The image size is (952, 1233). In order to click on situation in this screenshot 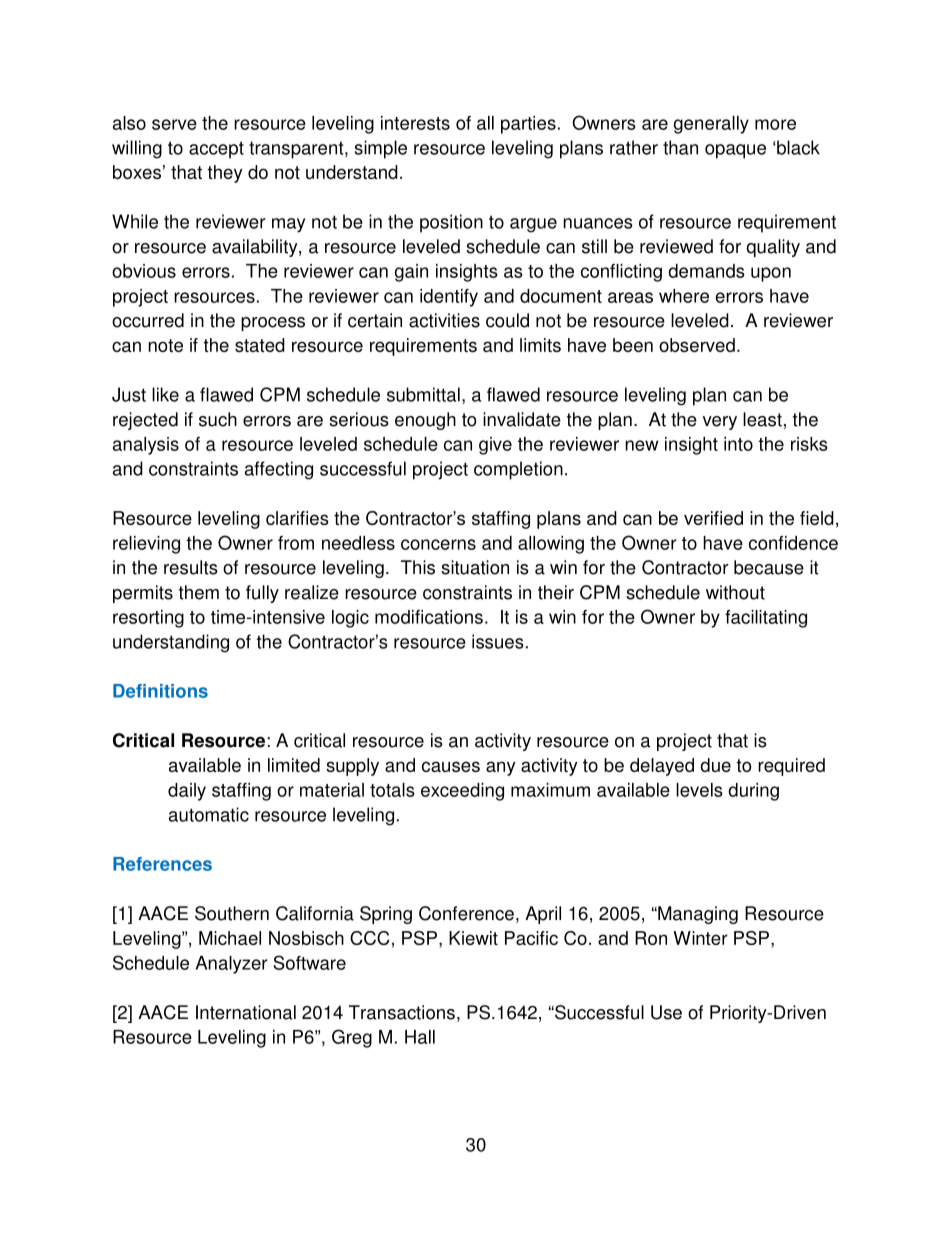, I will do `click(475, 567)`.
